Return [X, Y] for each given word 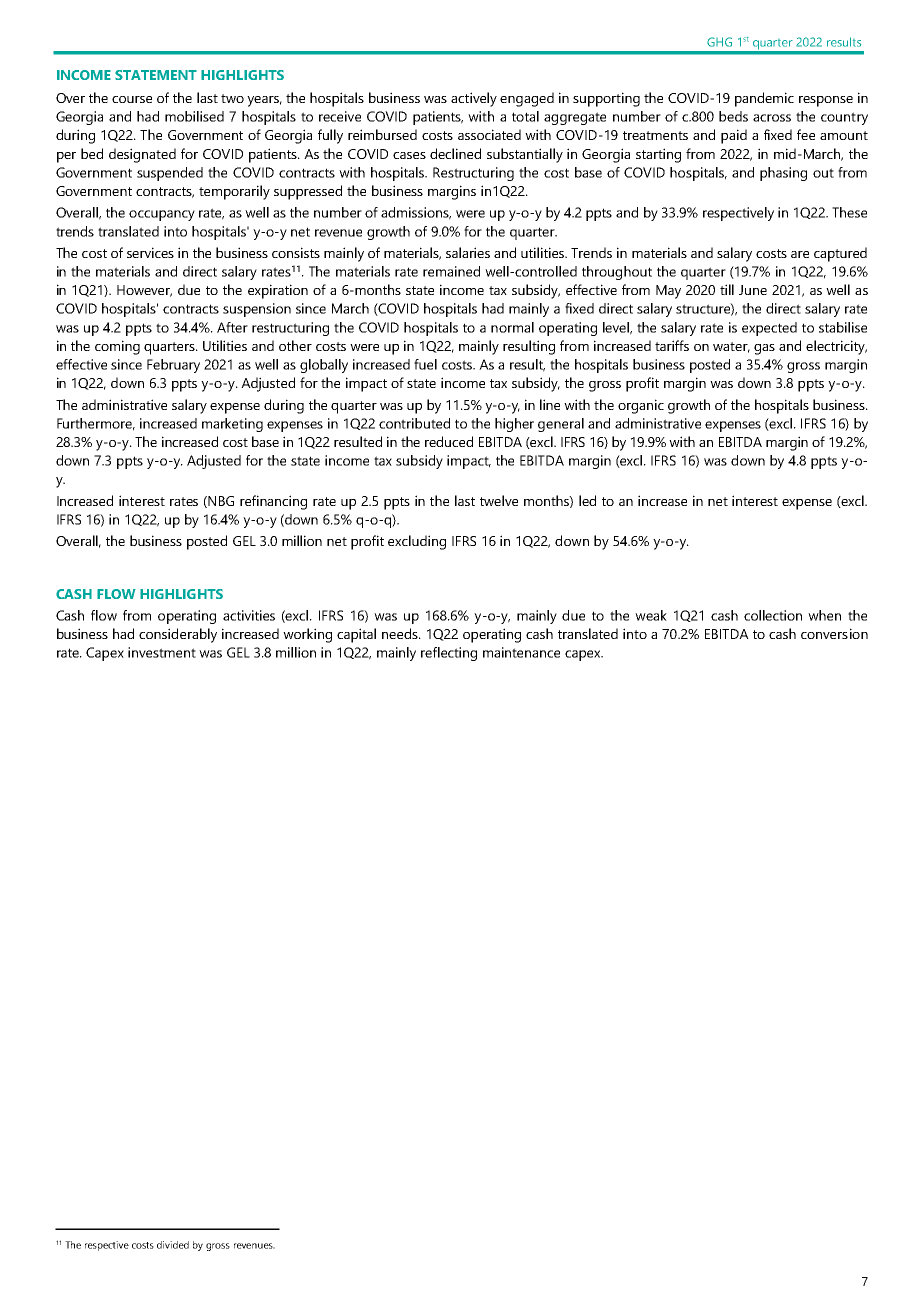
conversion [834, 633]
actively [474, 99]
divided [173, 1245]
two [232, 98]
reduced [449, 441]
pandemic [764, 99]
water [731, 347]
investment [162, 652]
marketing [232, 425]
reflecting [449, 654]
